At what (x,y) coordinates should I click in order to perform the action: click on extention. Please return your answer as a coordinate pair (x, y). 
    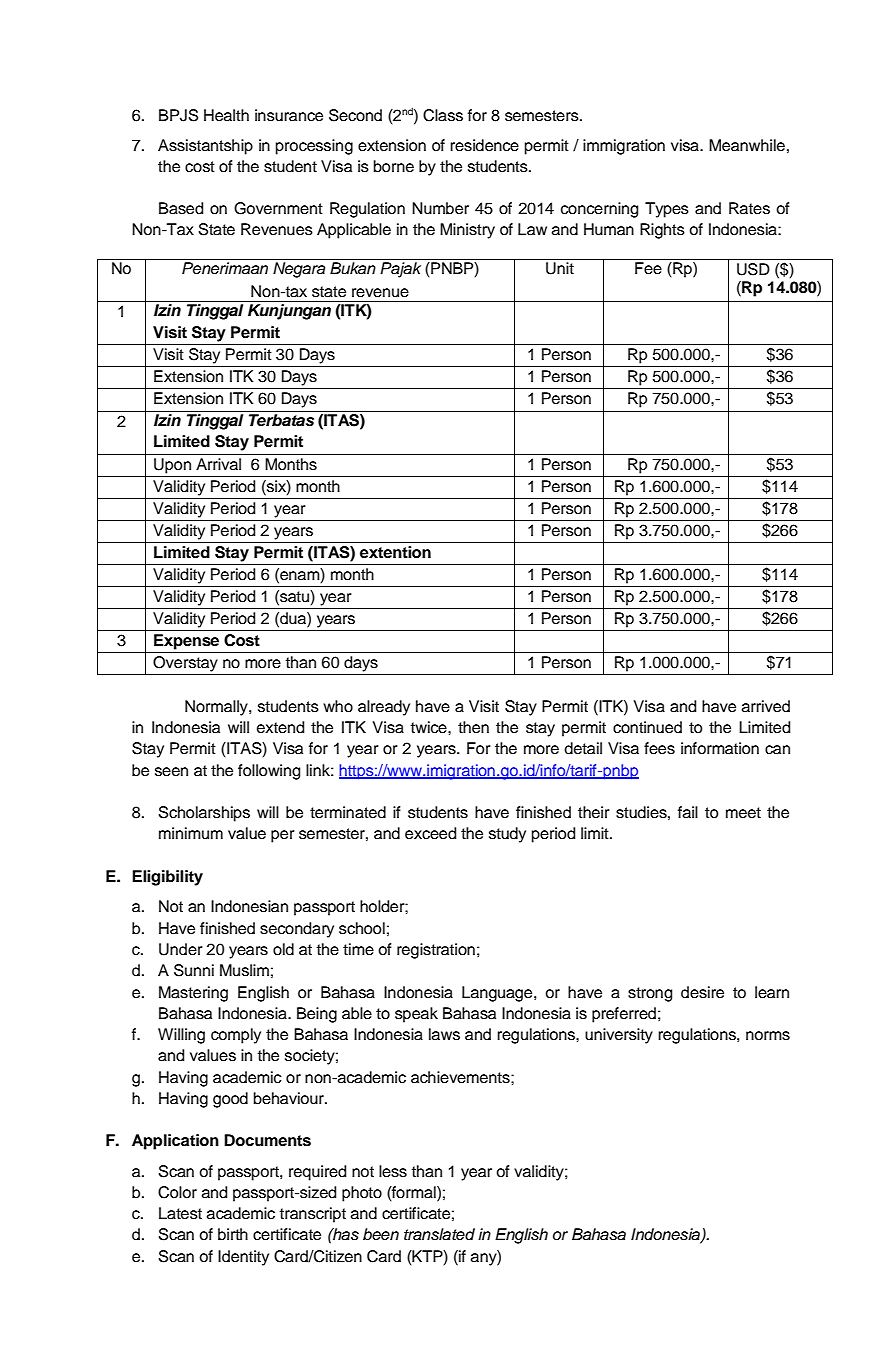
    Looking at the image, I should click on (395, 552).
